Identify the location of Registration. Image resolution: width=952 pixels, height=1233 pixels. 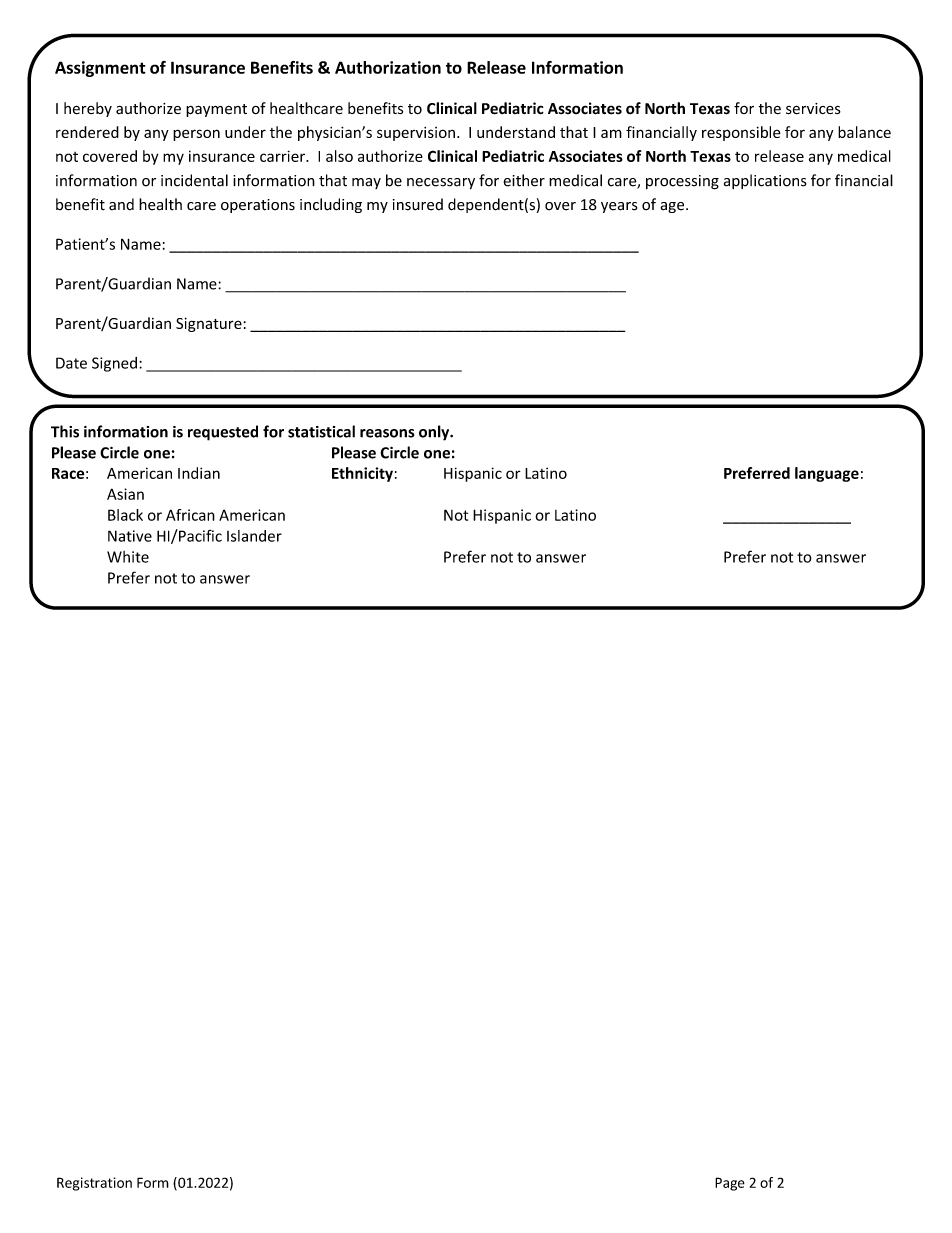
(94, 1184).
